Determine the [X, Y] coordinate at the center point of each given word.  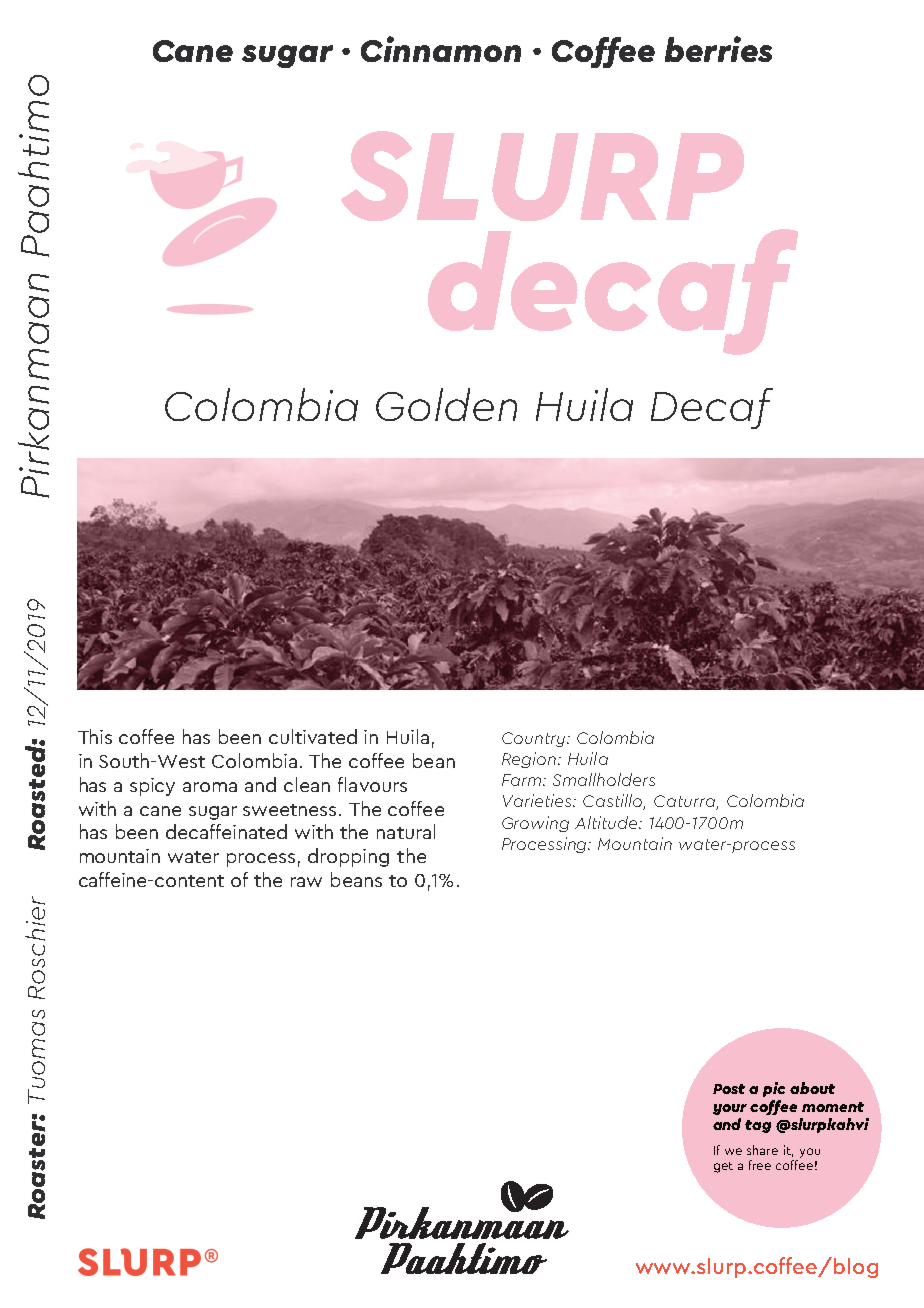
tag [758, 1126]
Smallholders [604, 779]
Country [533, 739]
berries [718, 49]
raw [306, 882]
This [95, 736]
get [723, 1167]
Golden [446, 404]
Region [530, 760]
